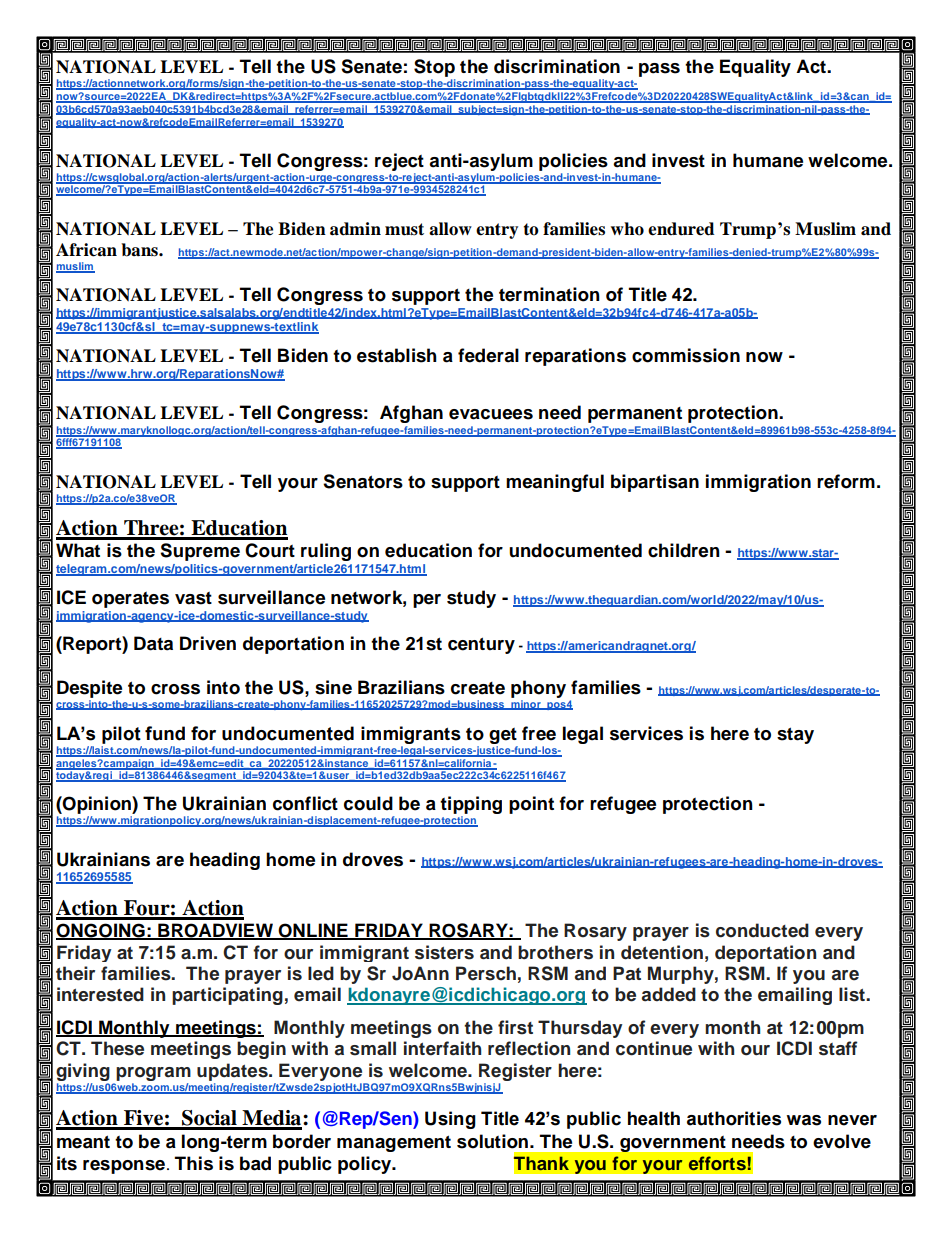  I want to click on solution, so click(492, 1141).
